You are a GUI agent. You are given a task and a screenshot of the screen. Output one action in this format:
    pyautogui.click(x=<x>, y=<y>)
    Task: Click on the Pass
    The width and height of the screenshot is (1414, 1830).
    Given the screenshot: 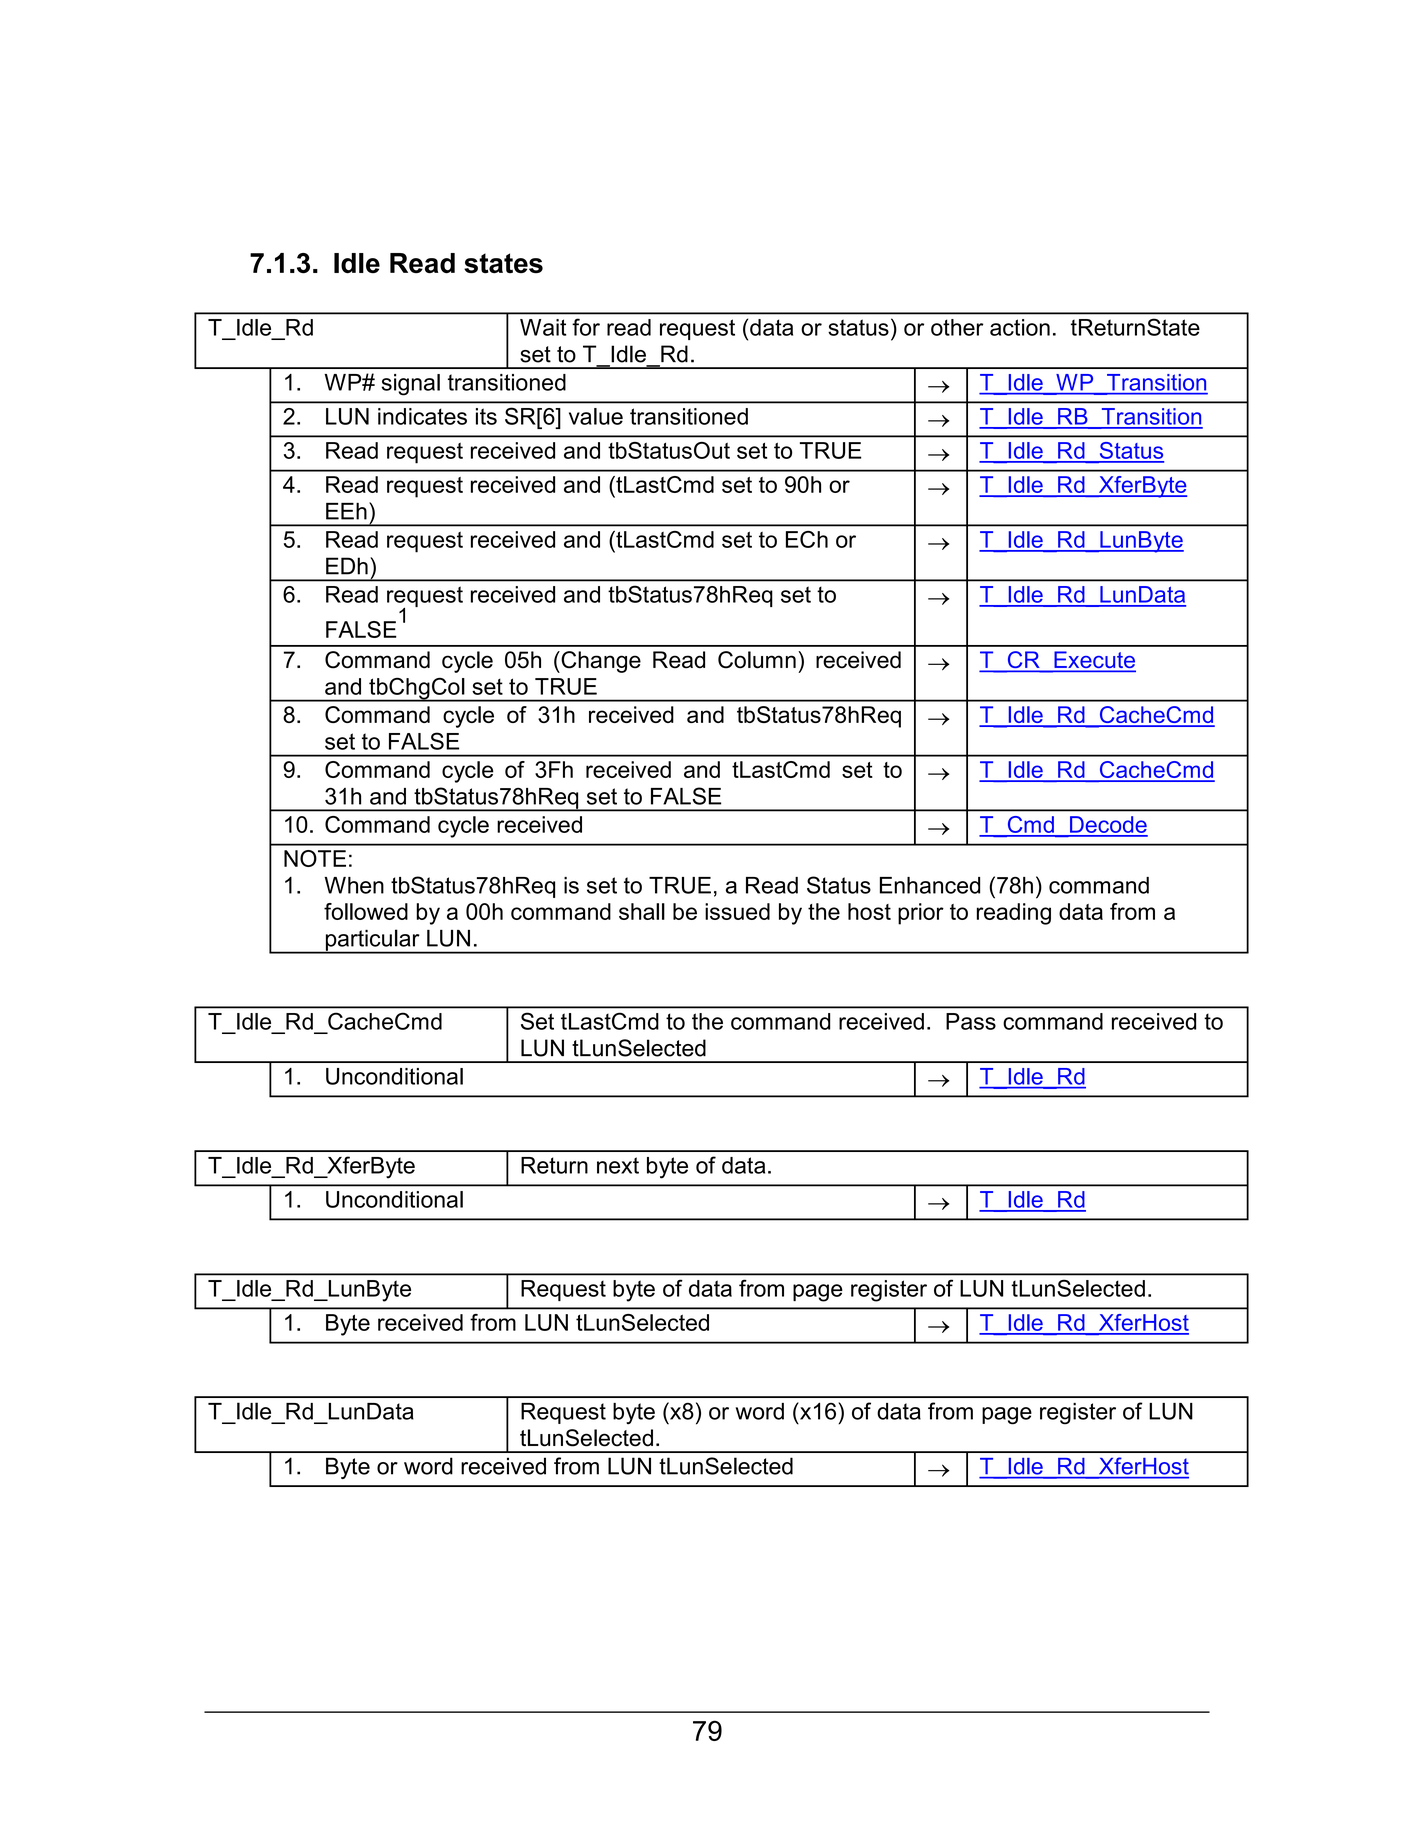 What is the action you would take?
    pyautogui.click(x=971, y=1021)
